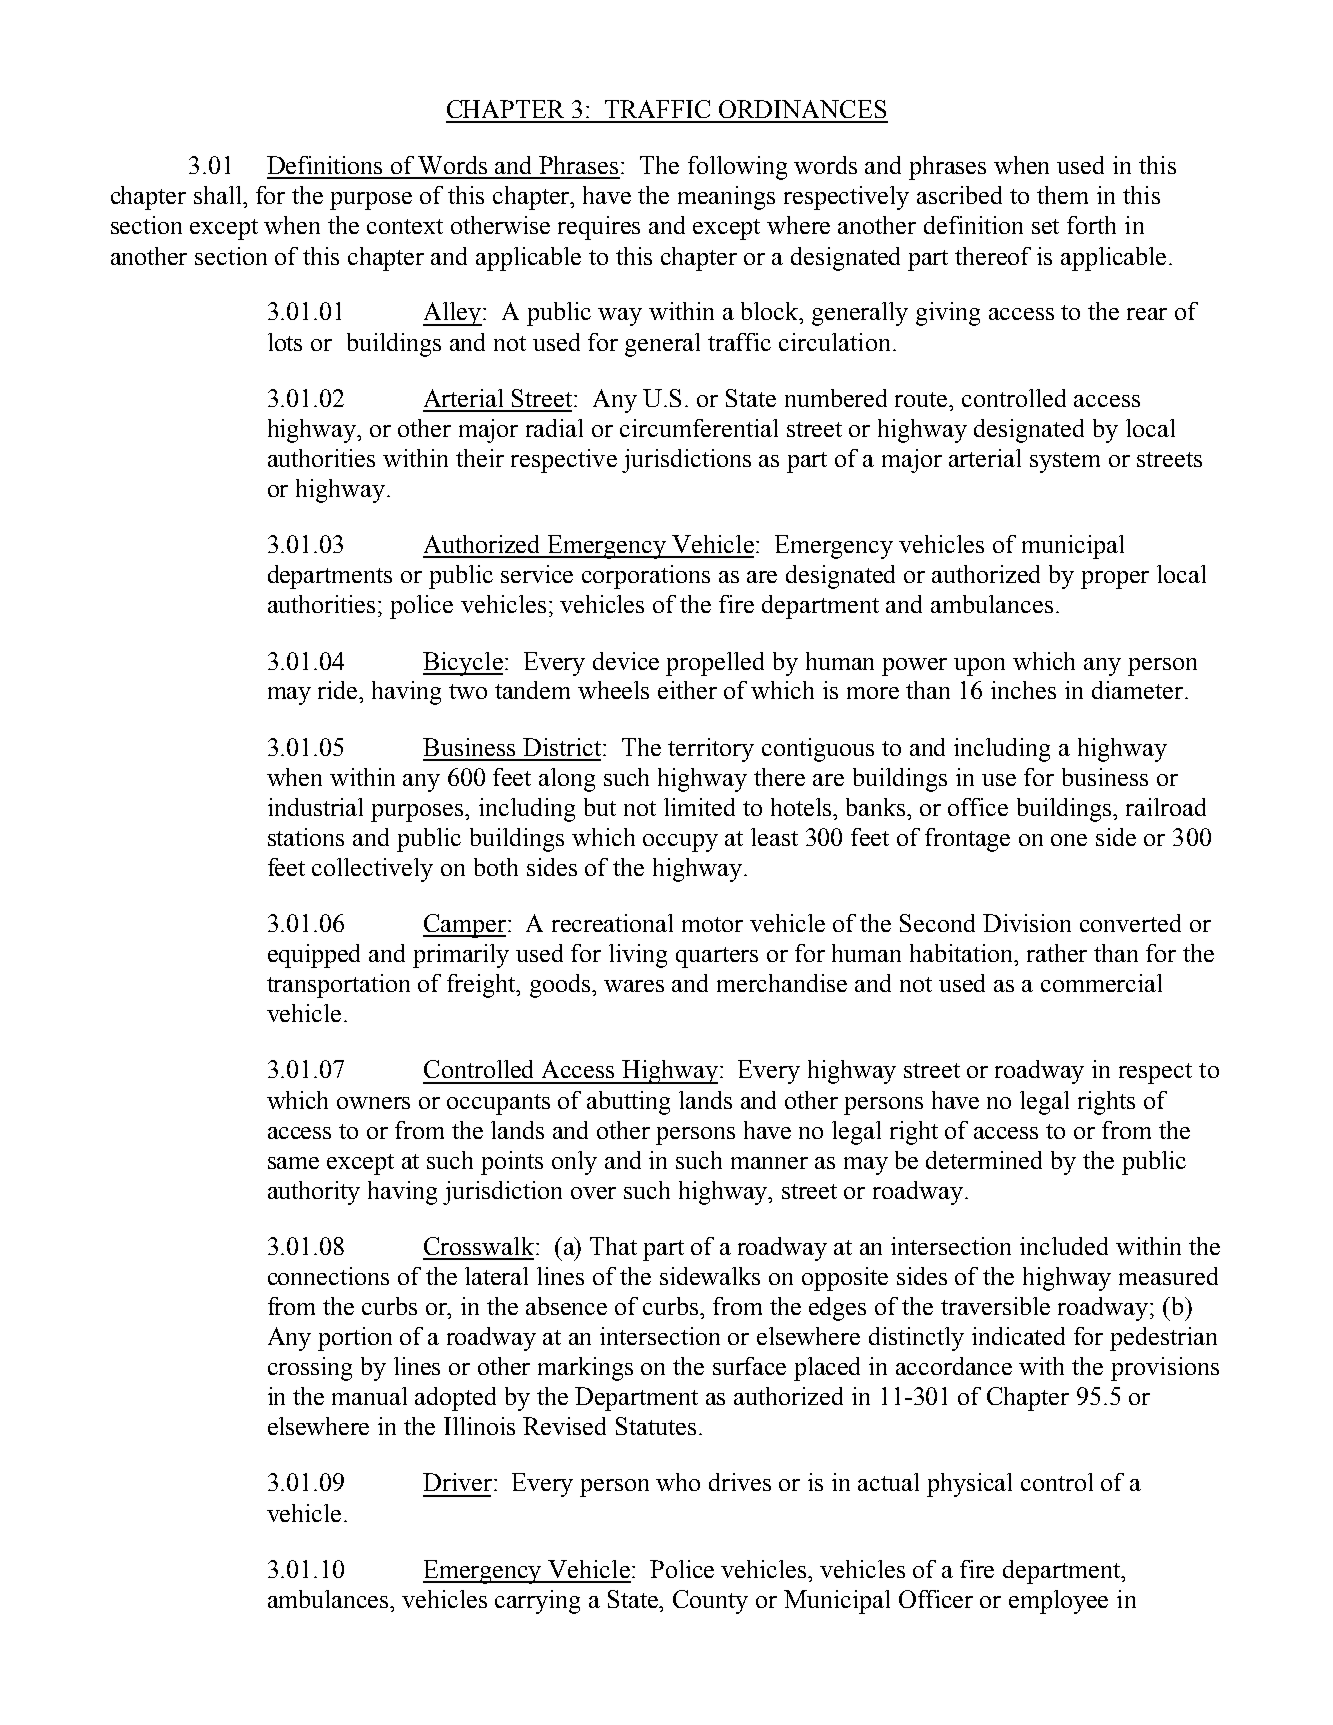 This page has height=1725, width=1333. What do you see at coordinates (372, 870) in the page?
I see `collectively` at bounding box center [372, 870].
